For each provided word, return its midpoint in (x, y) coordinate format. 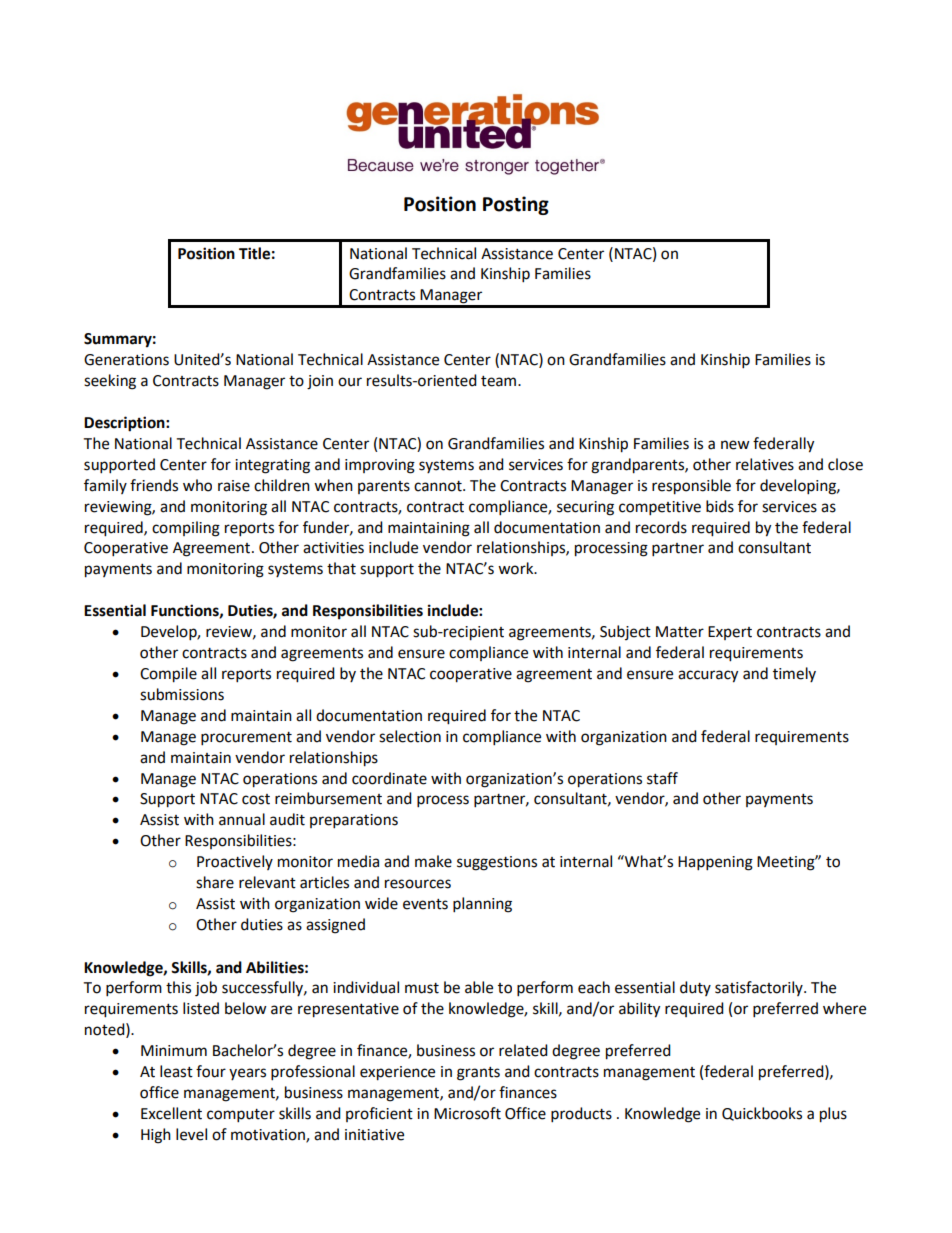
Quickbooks (762, 1114)
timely (794, 674)
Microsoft (467, 1113)
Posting (516, 205)
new (735, 445)
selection (410, 736)
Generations (126, 360)
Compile (168, 675)
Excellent (171, 1113)
